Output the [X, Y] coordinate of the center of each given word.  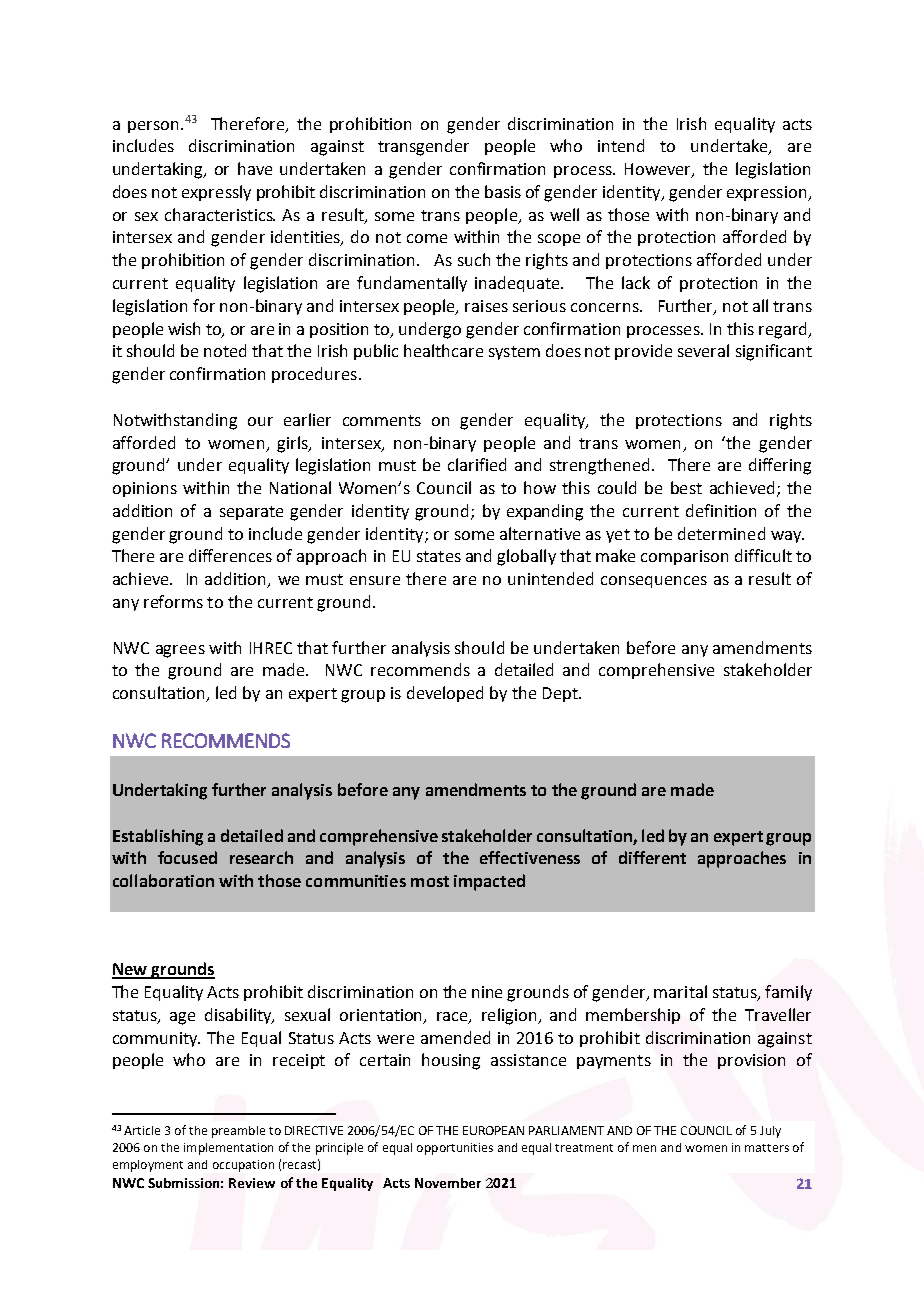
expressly [216, 193]
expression [768, 193]
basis [503, 191]
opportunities [455, 1149]
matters [767, 1148]
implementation [228, 1149]
